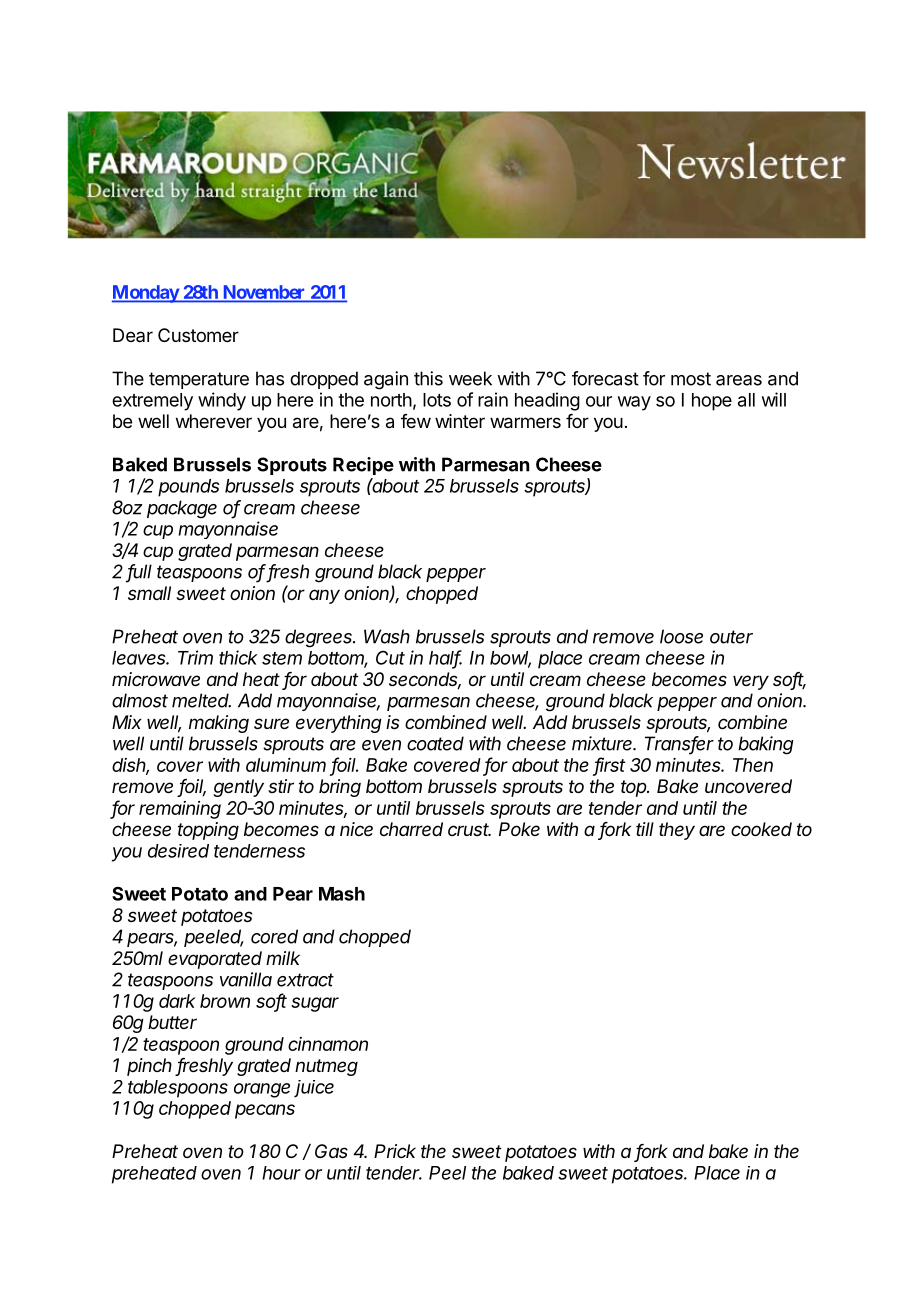 Image resolution: width=924 pixels, height=1308 pixels. What do you see at coordinates (739, 380) in the document?
I see `areas` at bounding box center [739, 380].
